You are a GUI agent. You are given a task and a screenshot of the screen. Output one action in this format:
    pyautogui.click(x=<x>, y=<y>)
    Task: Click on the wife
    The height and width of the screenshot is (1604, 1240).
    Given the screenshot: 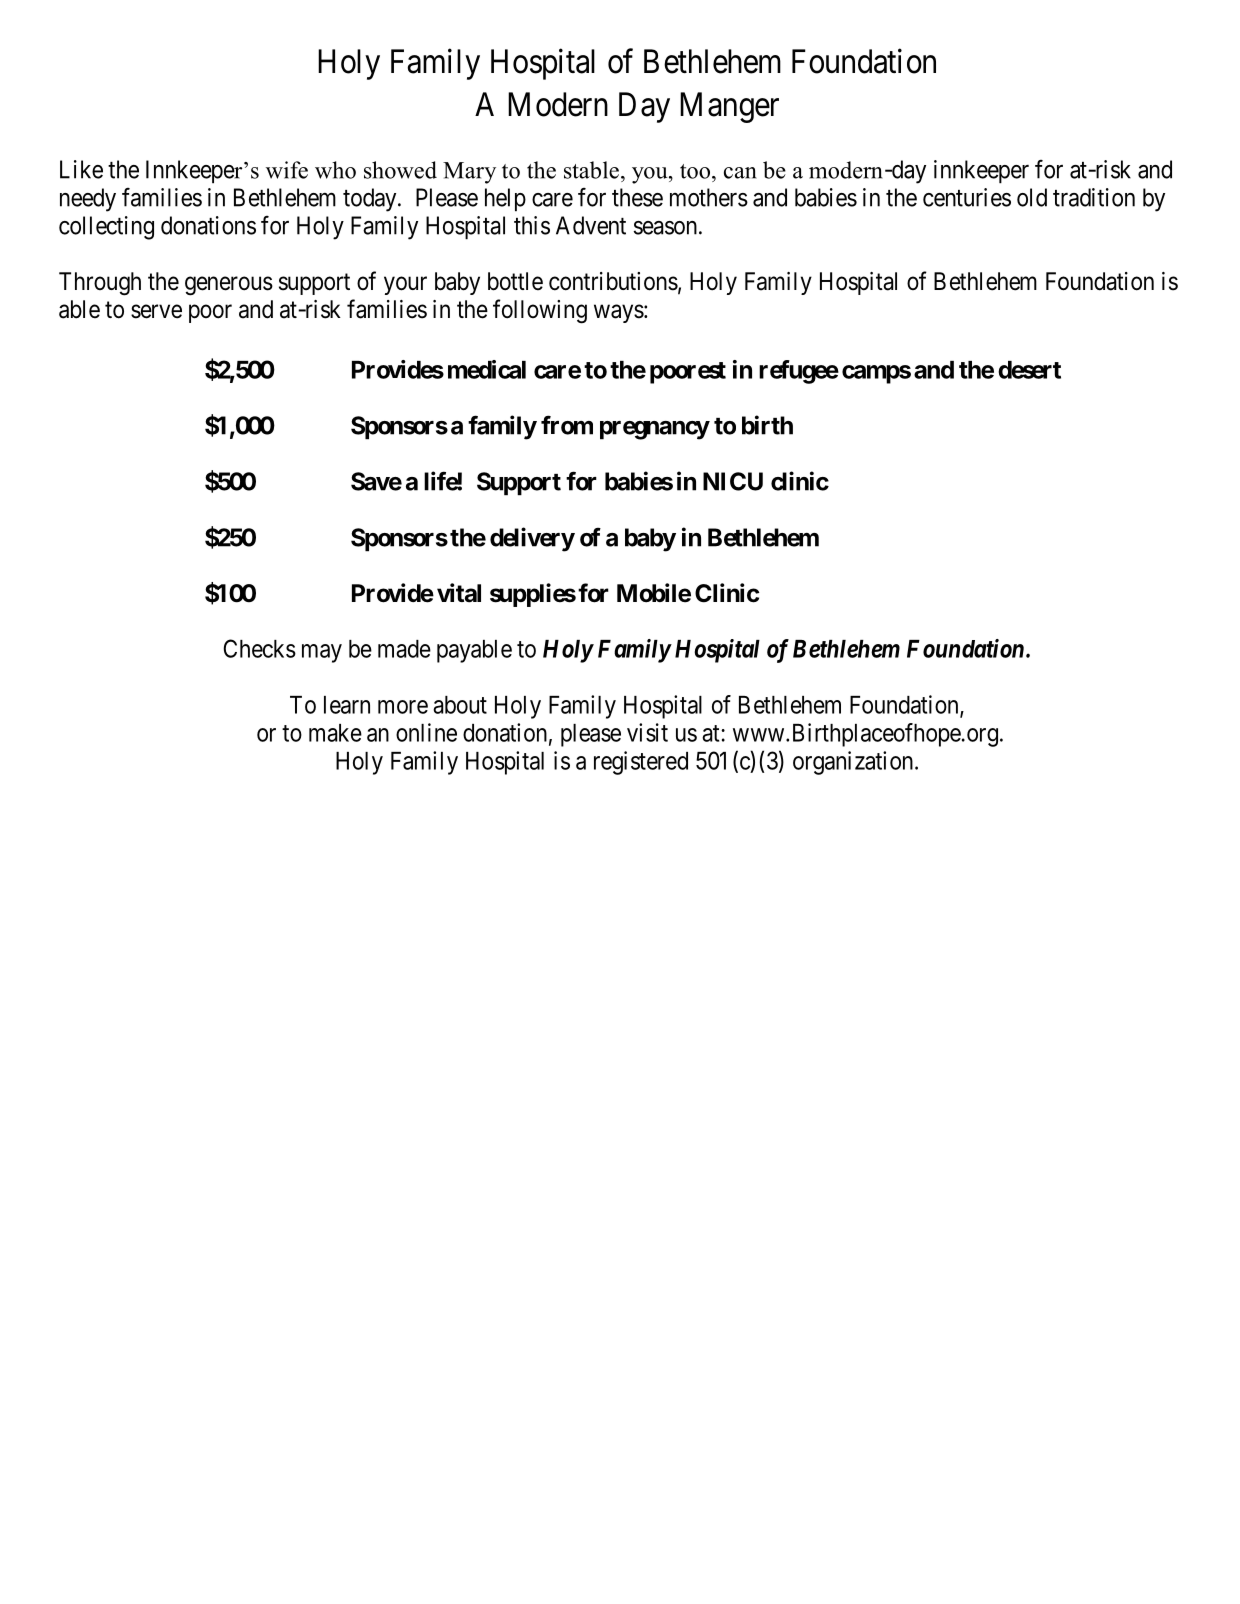 What is the action you would take?
    pyautogui.click(x=287, y=170)
